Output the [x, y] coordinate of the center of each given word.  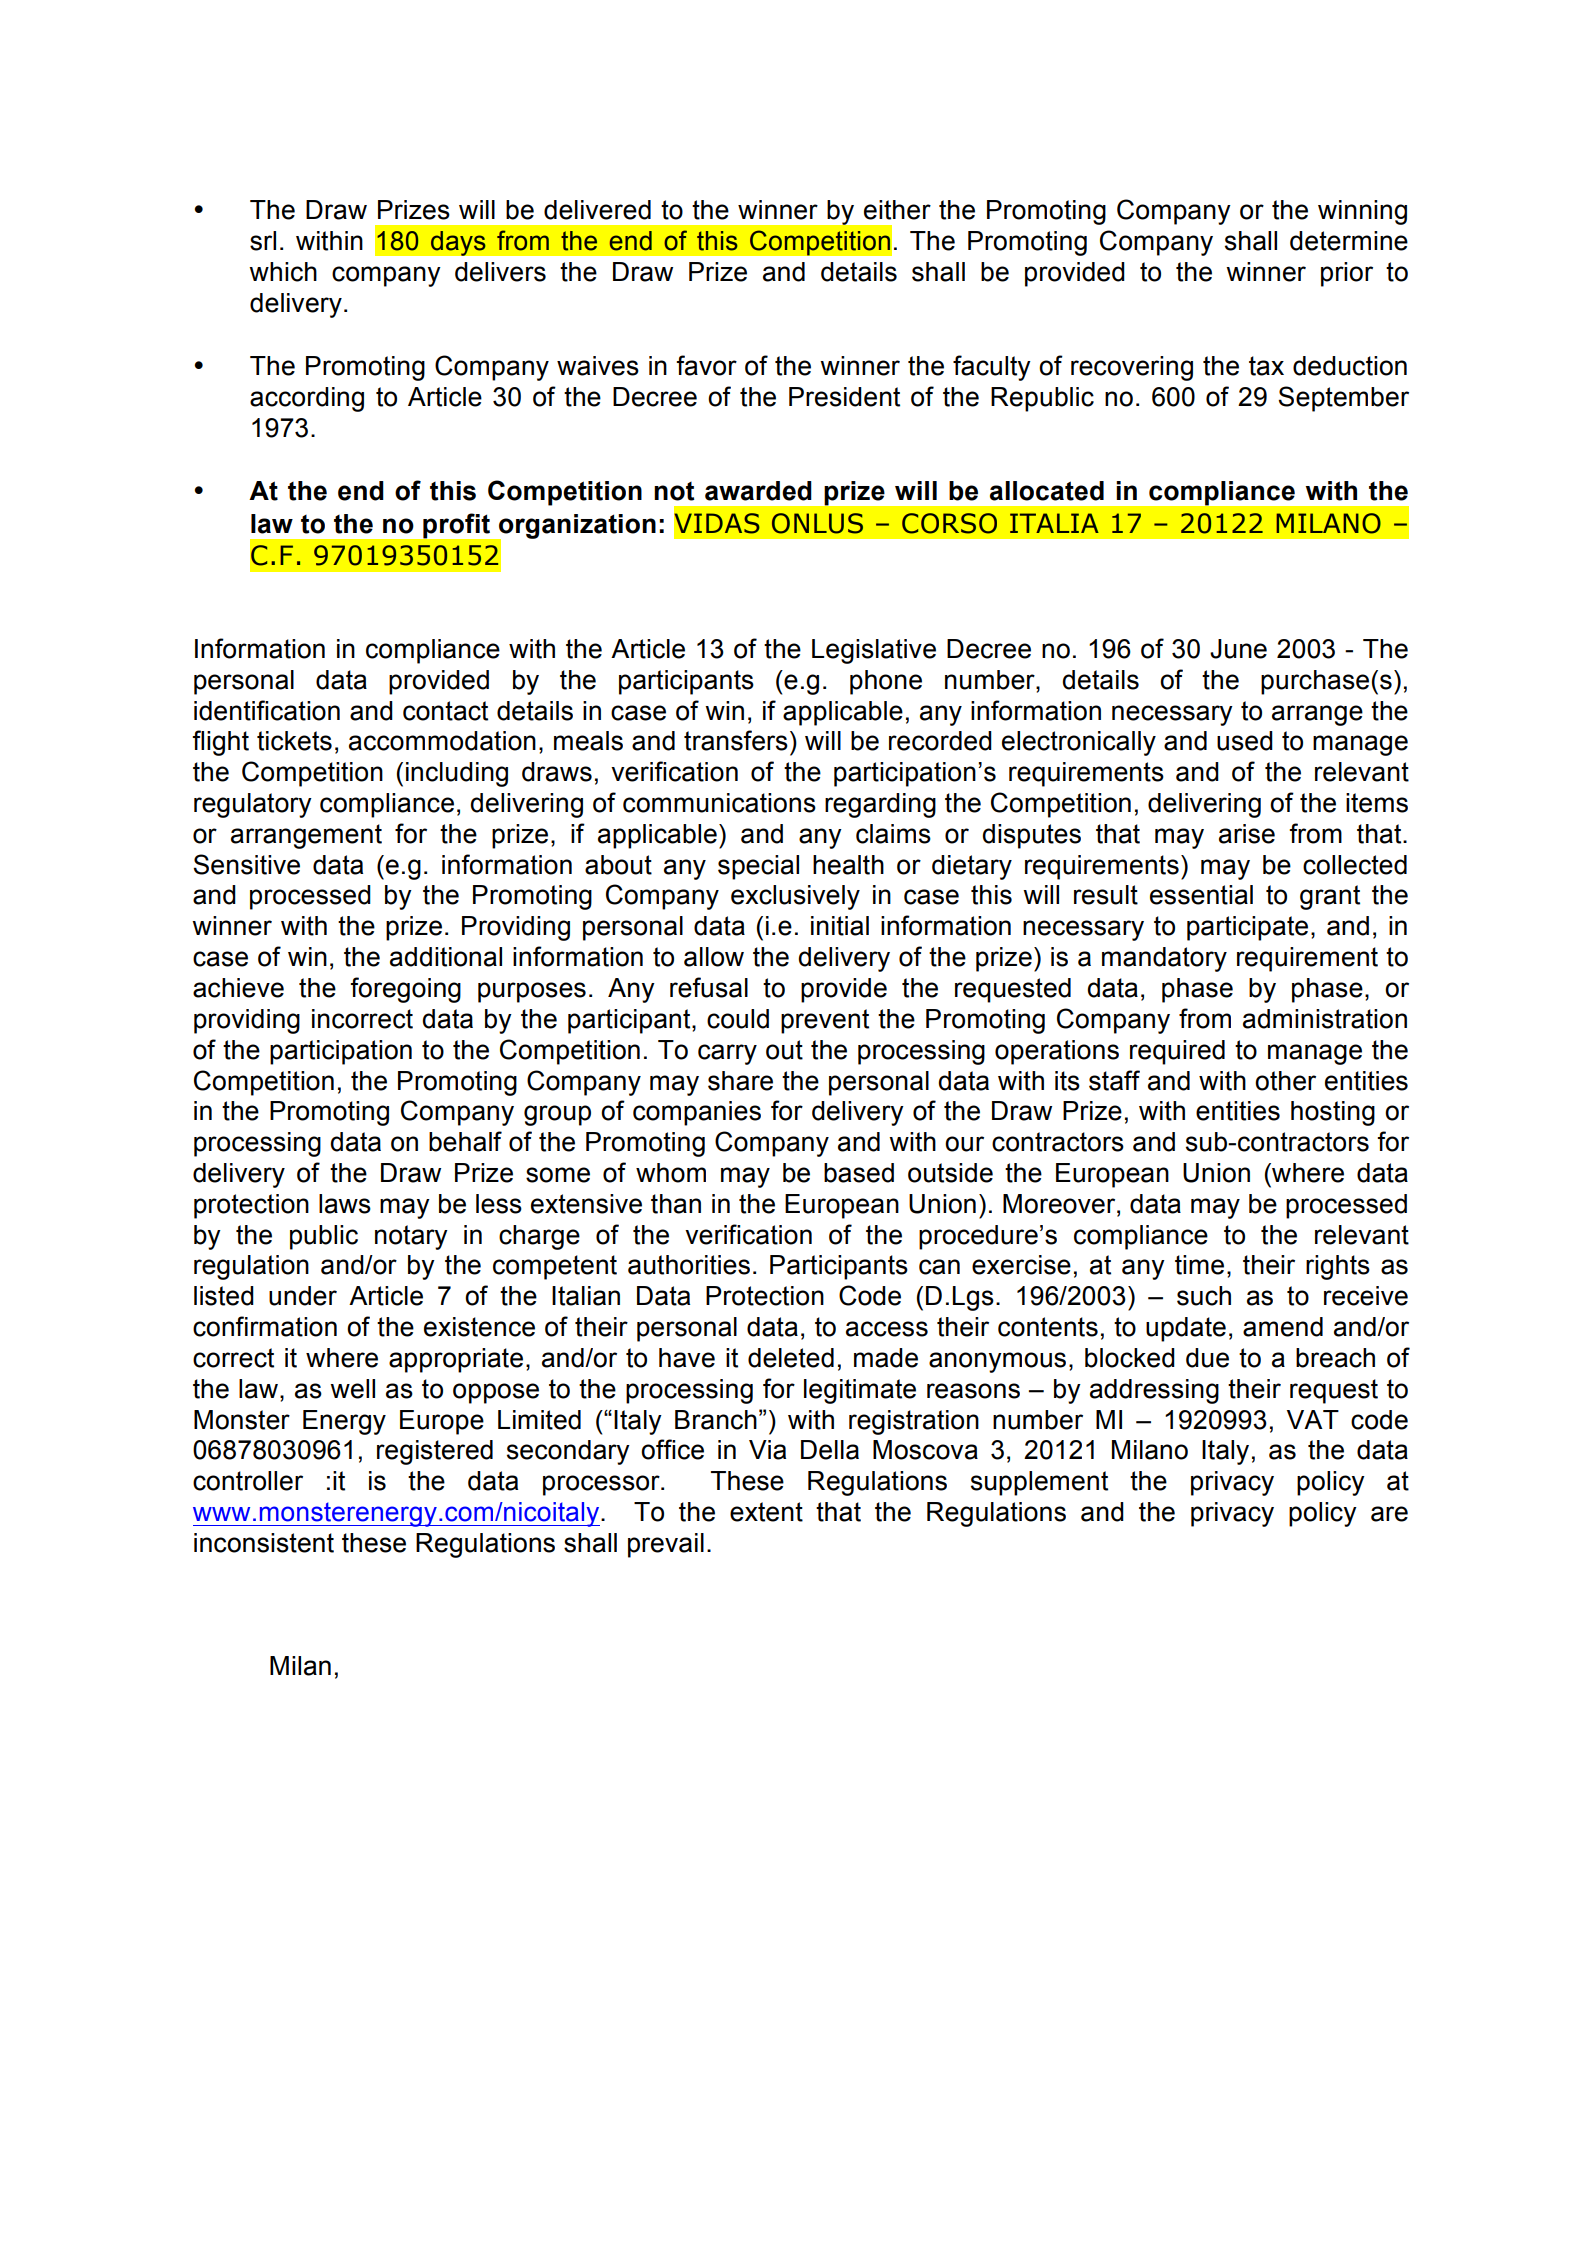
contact [445, 711]
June [1238, 649]
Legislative [874, 651]
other [1285, 1081]
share [740, 1081]
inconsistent [264, 1543]
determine [1349, 241]
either [897, 210]
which [283, 272]
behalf [465, 1141]
